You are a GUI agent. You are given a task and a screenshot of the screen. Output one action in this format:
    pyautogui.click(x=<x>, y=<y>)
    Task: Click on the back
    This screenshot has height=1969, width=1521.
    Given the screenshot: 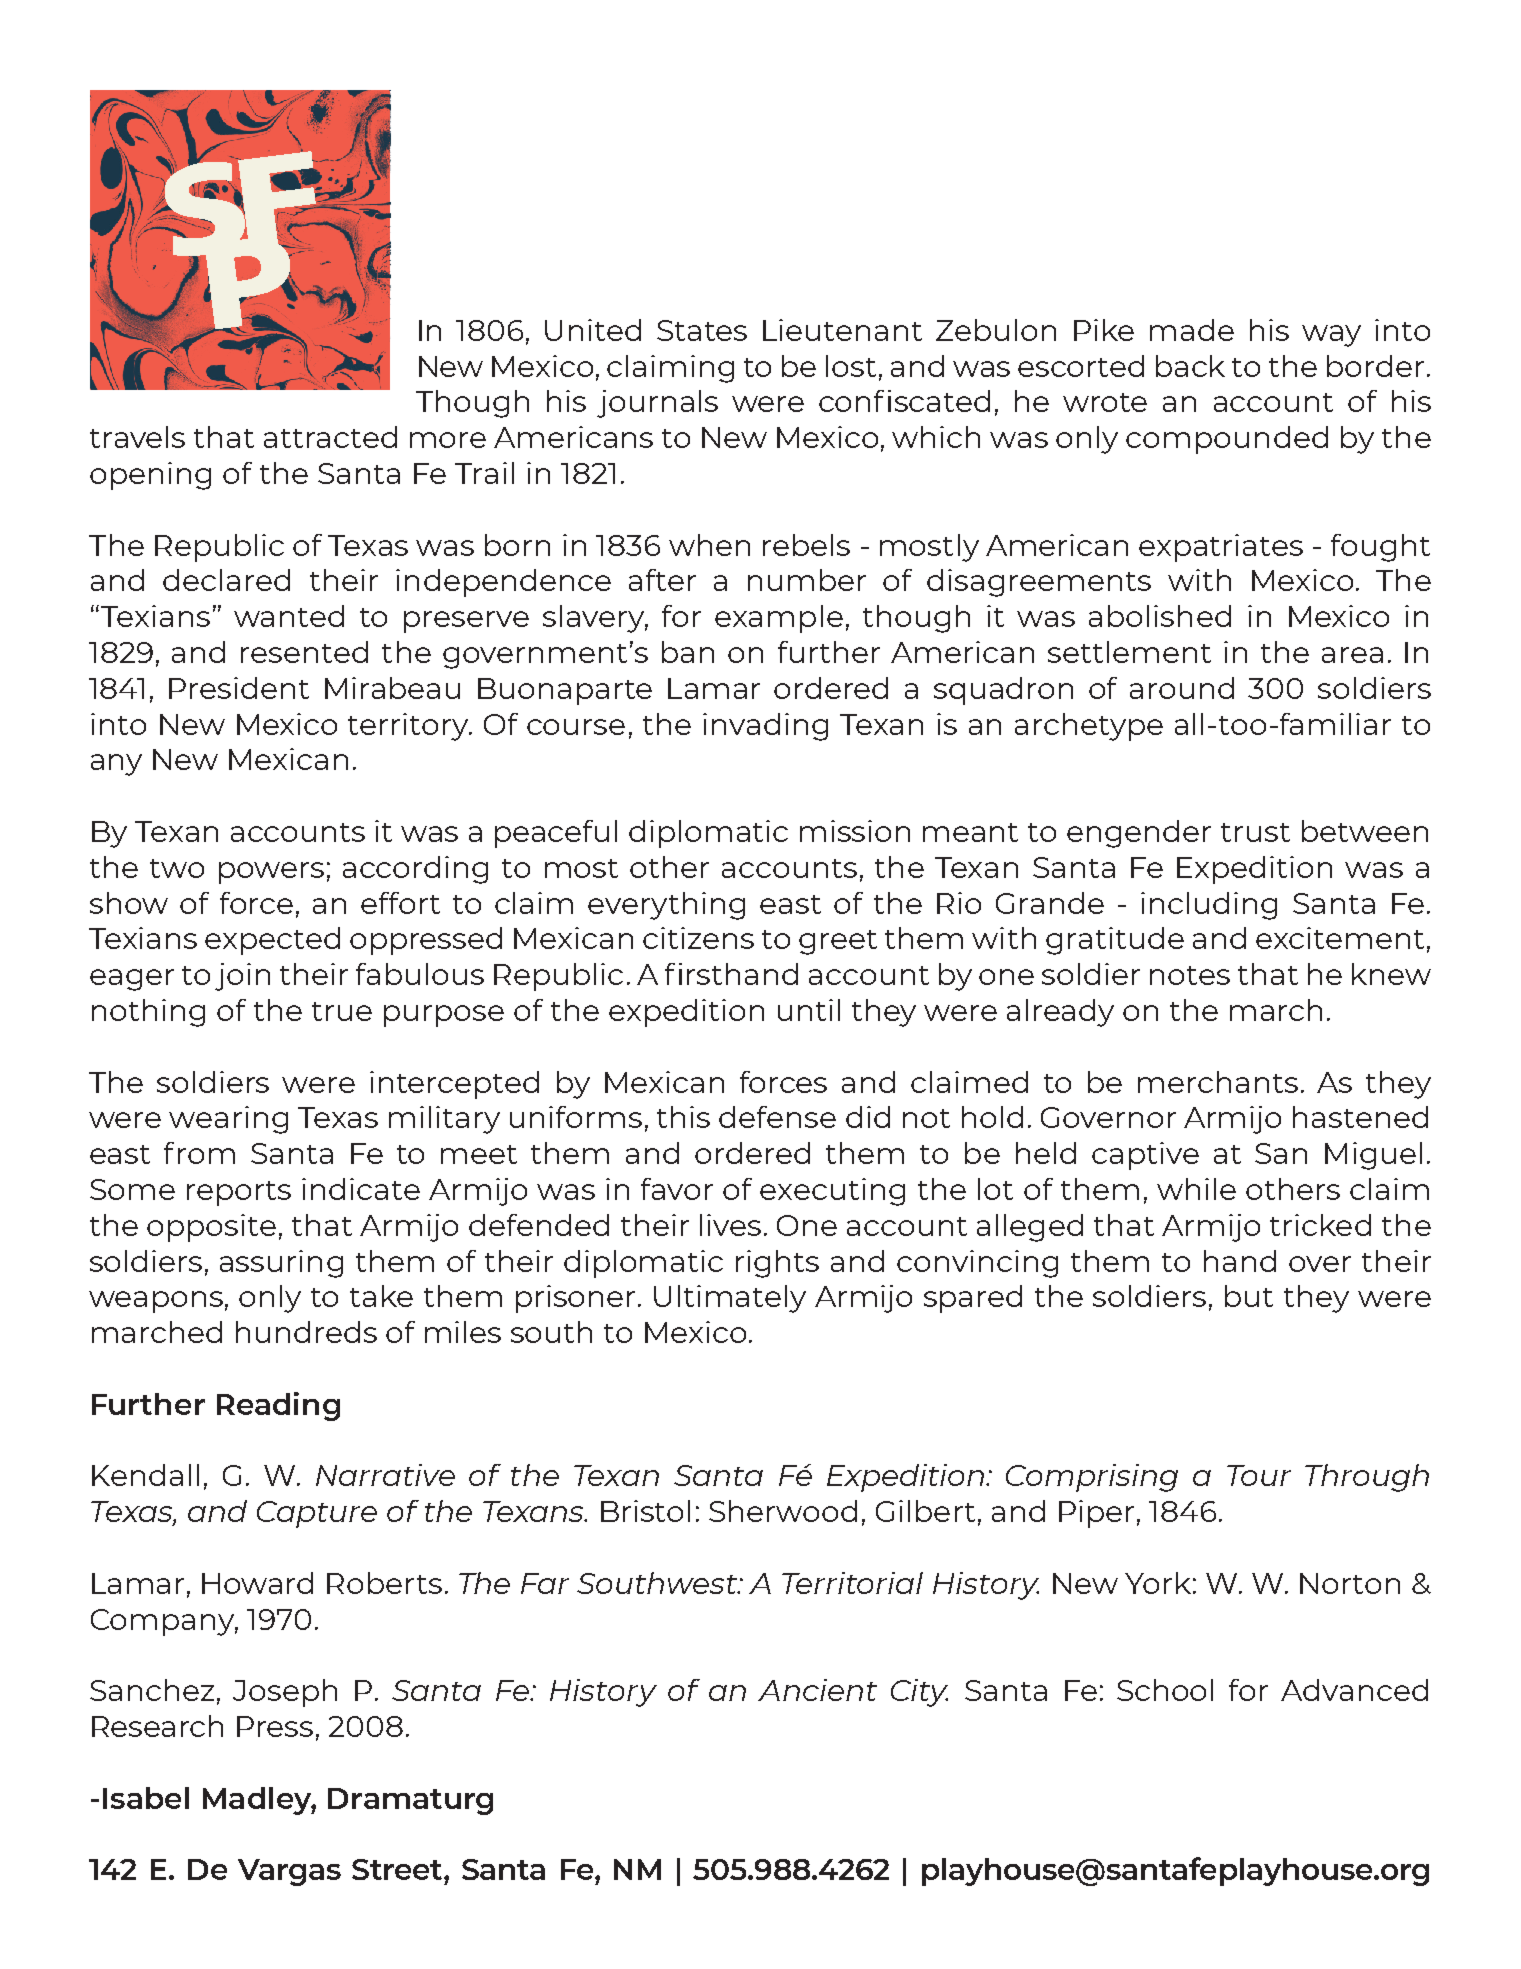 What is the action you would take?
    pyautogui.click(x=1190, y=366)
